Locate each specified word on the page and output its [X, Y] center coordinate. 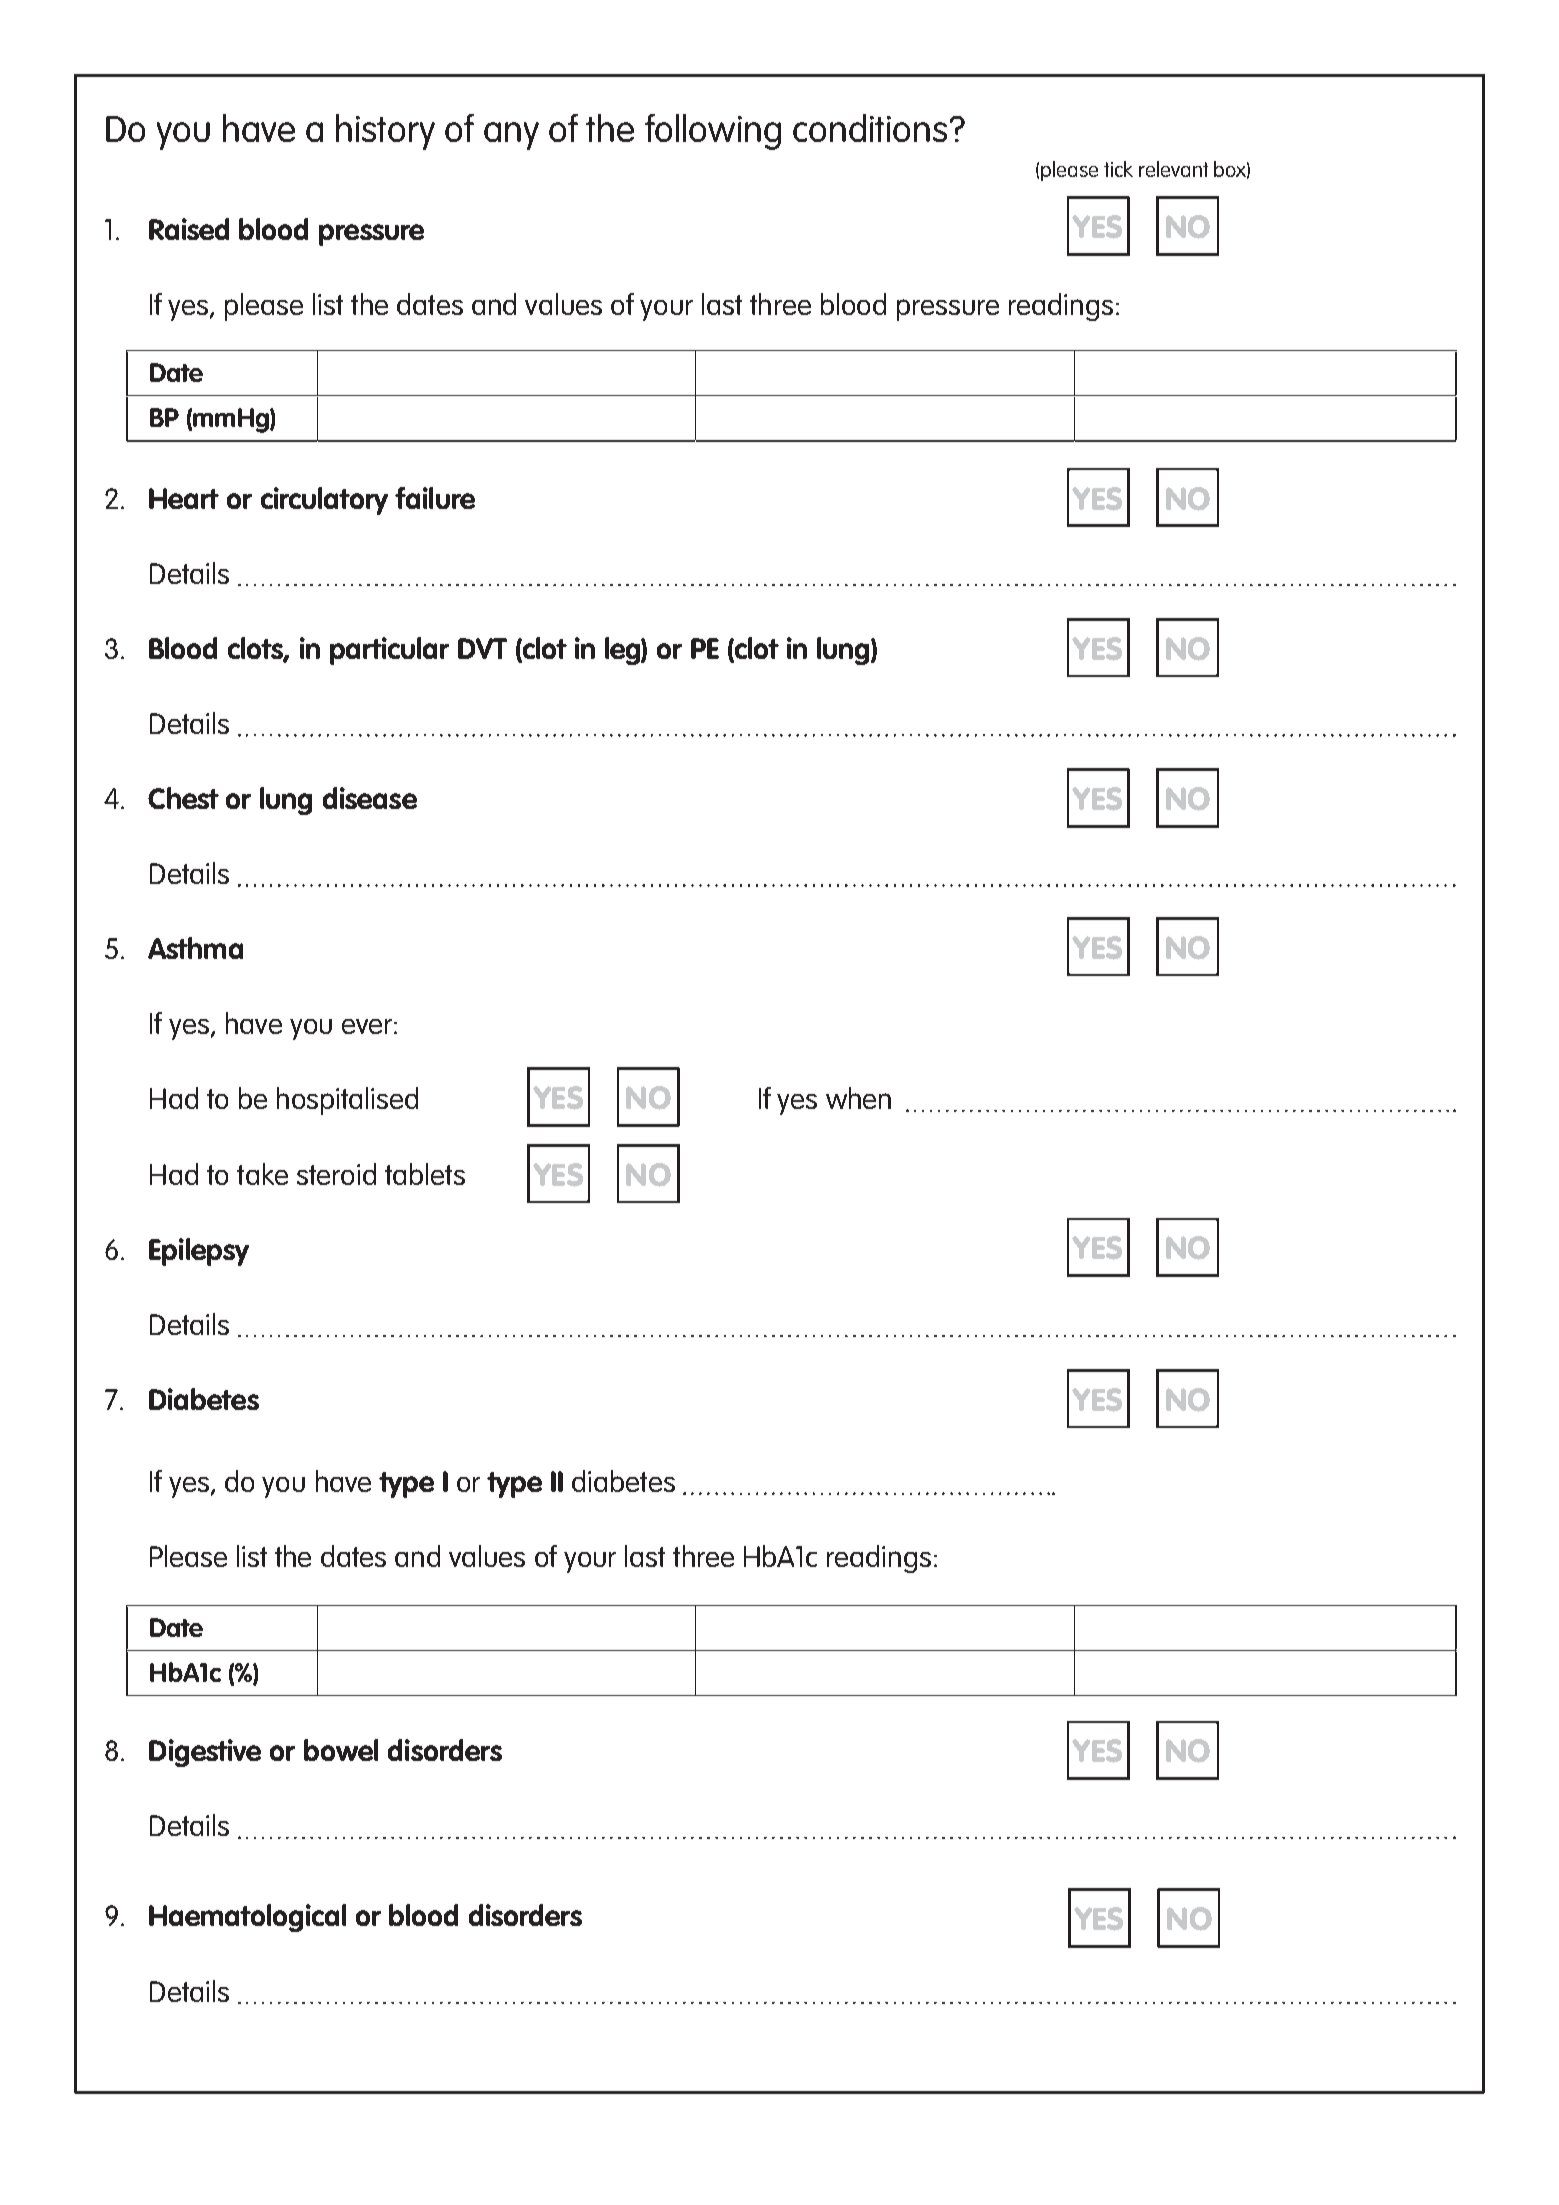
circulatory [324, 501]
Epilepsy [199, 1252]
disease [370, 798]
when [858, 1098]
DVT [482, 648]
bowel [341, 1750]
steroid [336, 1174]
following [713, 132]
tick [1118, 169]
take [262, 1174]
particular [389, 651]
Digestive [205, 1753]
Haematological [247, 1918]
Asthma [195, 948]
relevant [1173, 169]
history [385, 132]
